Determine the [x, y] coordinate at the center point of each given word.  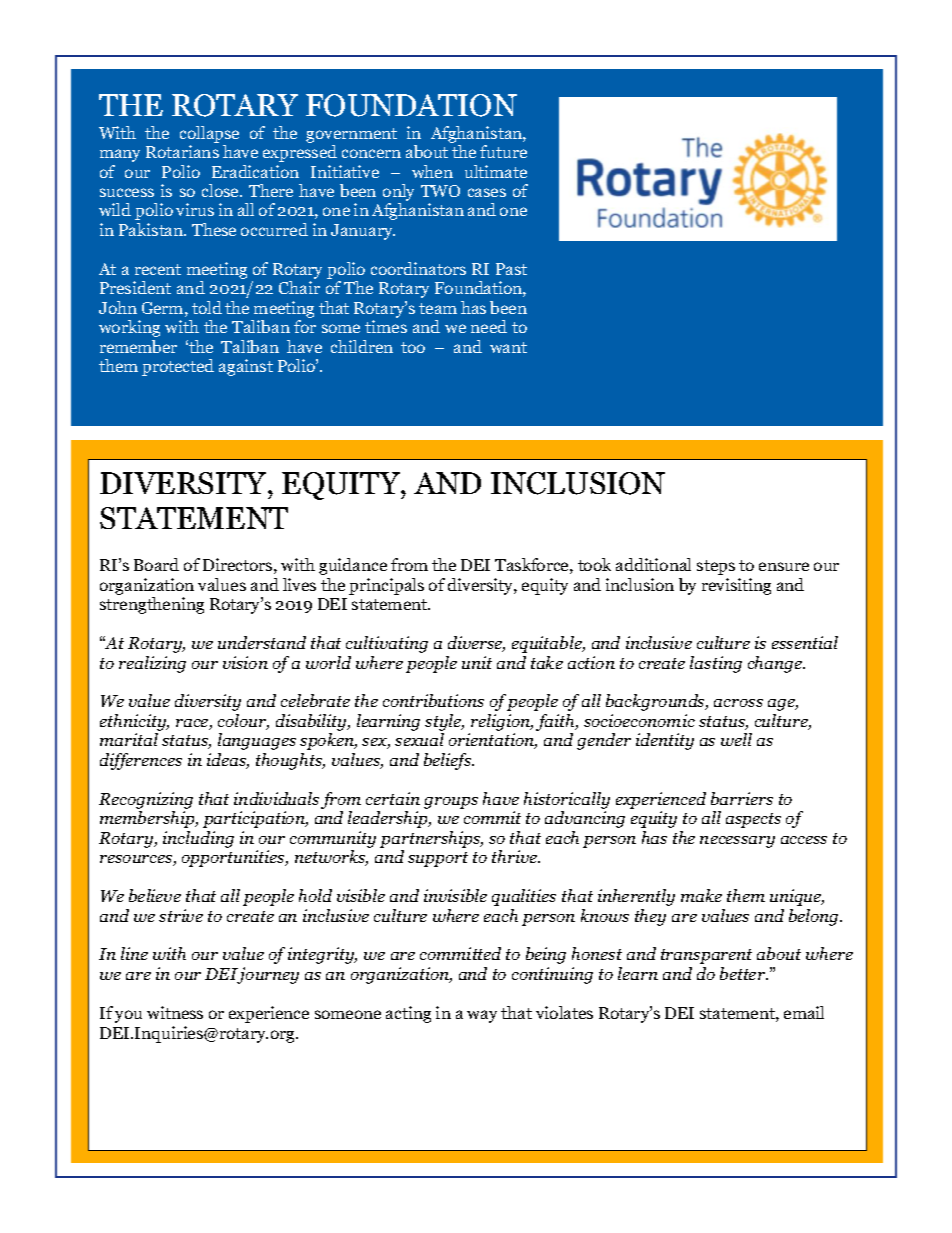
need [489, 326]
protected [178, 367]
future [503, 151]
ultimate [496, 171]
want [508, 347]
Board [156, 564]
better [744, 973]
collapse [209, 134]
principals [386, 586]
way [482, 1016]
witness [175, 1012]
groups [451, 803]
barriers [742, 798]
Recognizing [146, 800]
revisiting [736, 586]
